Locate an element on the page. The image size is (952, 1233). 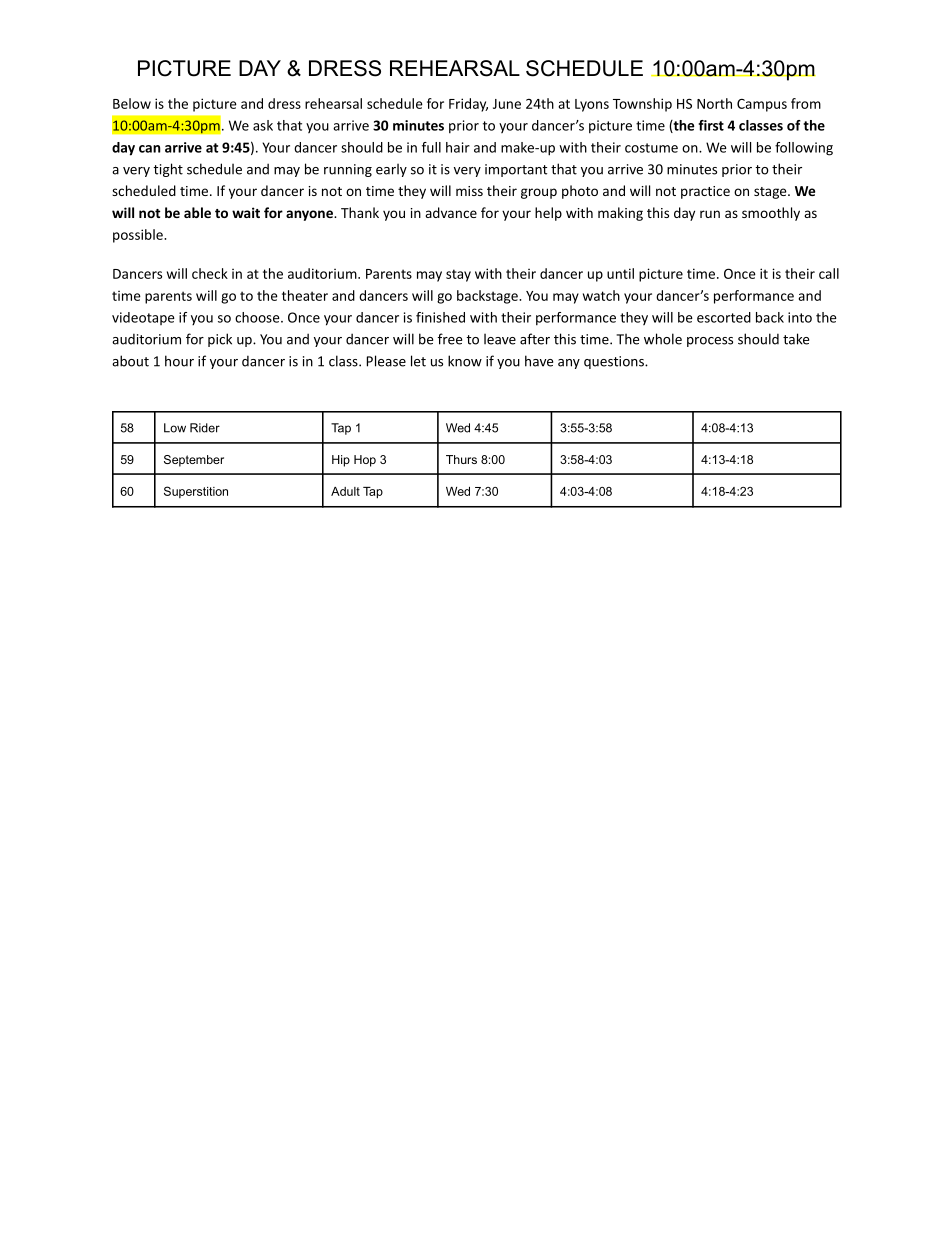
Thurs is located at coordinates (461, 459).
